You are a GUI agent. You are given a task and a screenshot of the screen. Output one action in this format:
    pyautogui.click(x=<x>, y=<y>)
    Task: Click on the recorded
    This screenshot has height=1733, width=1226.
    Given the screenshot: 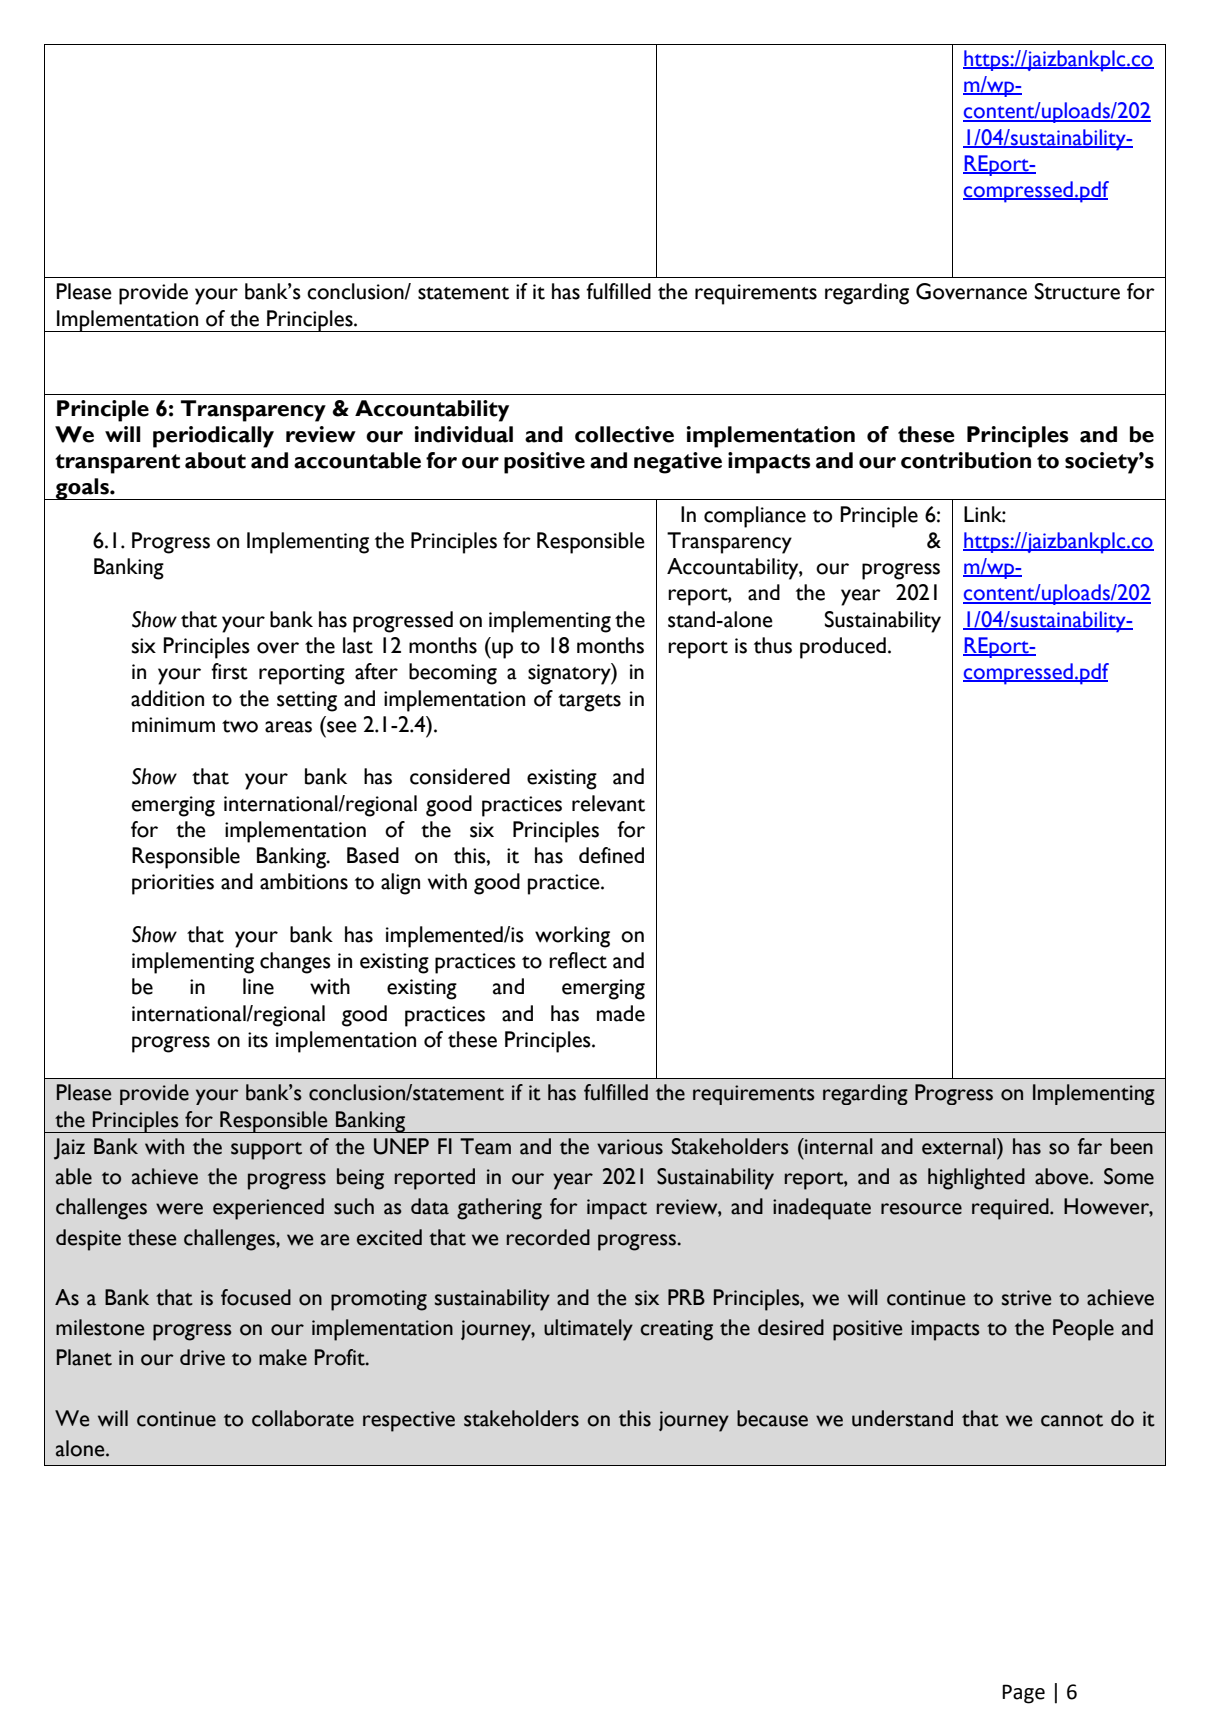 What is the action you would take?
    pyautogui.click(x=548, y=1237)
